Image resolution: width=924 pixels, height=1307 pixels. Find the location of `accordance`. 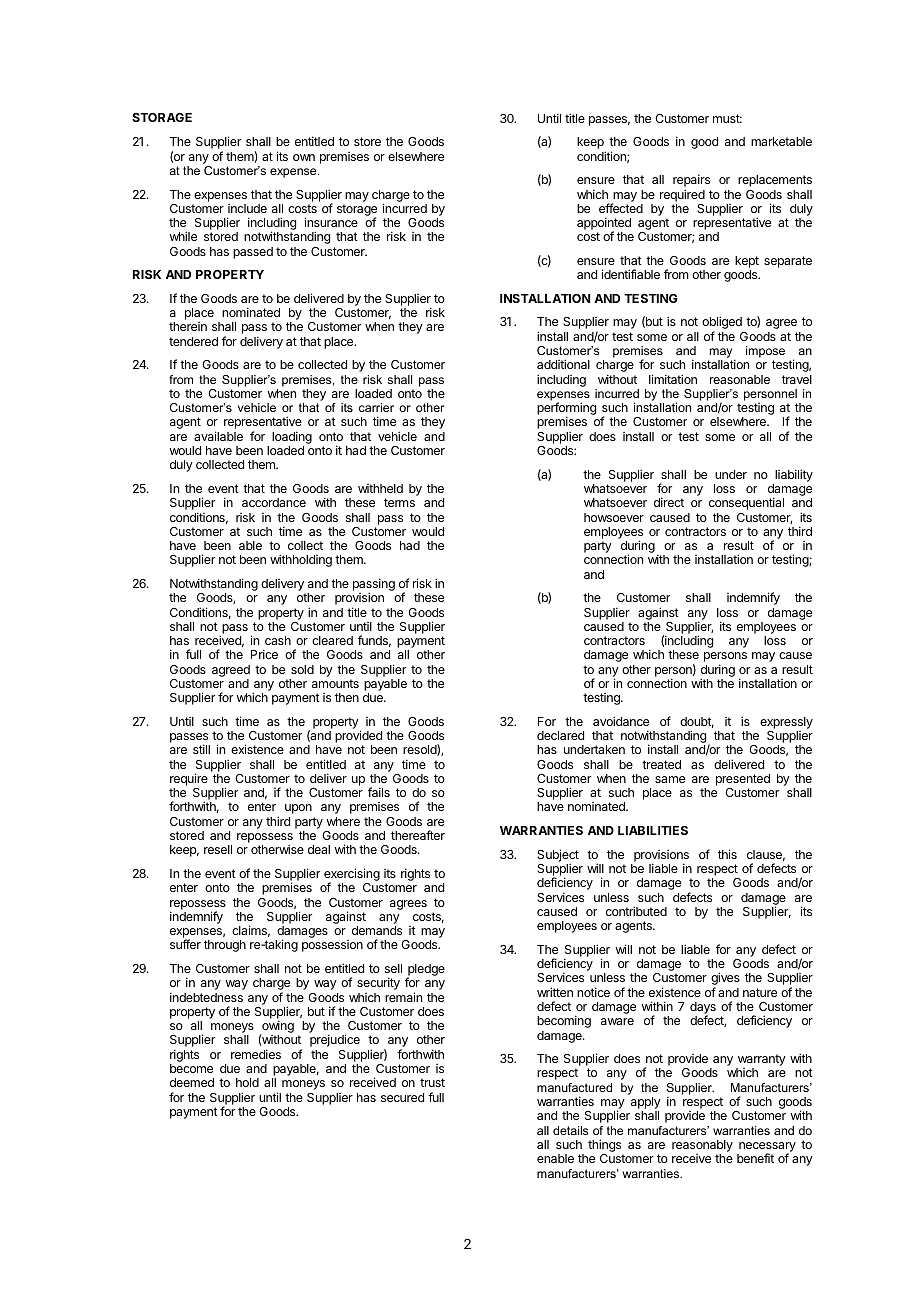

accordance is located at coordinates (274, 502).
